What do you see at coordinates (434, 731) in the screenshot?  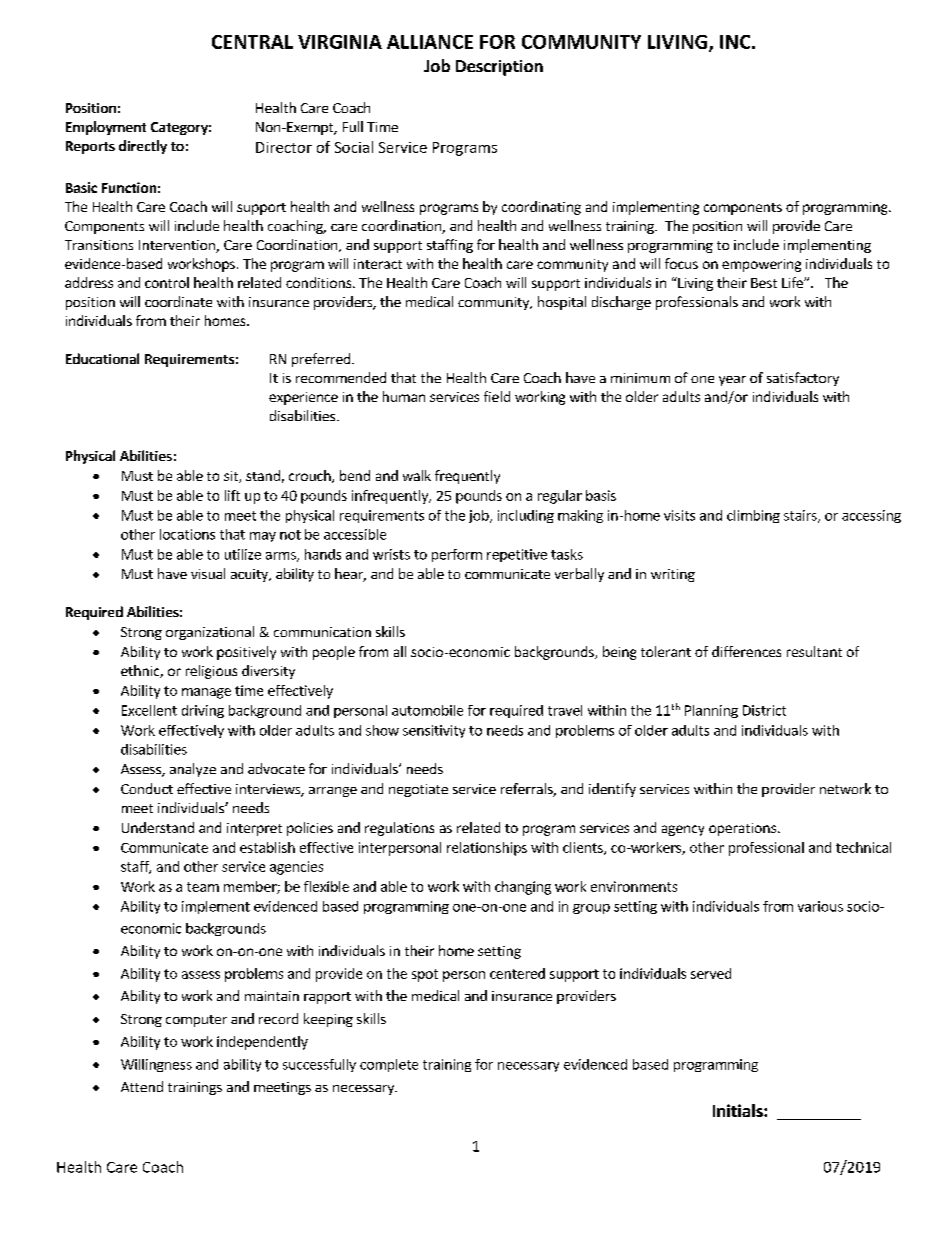 I see `sensitivity` at bounding box center [434, 731].
